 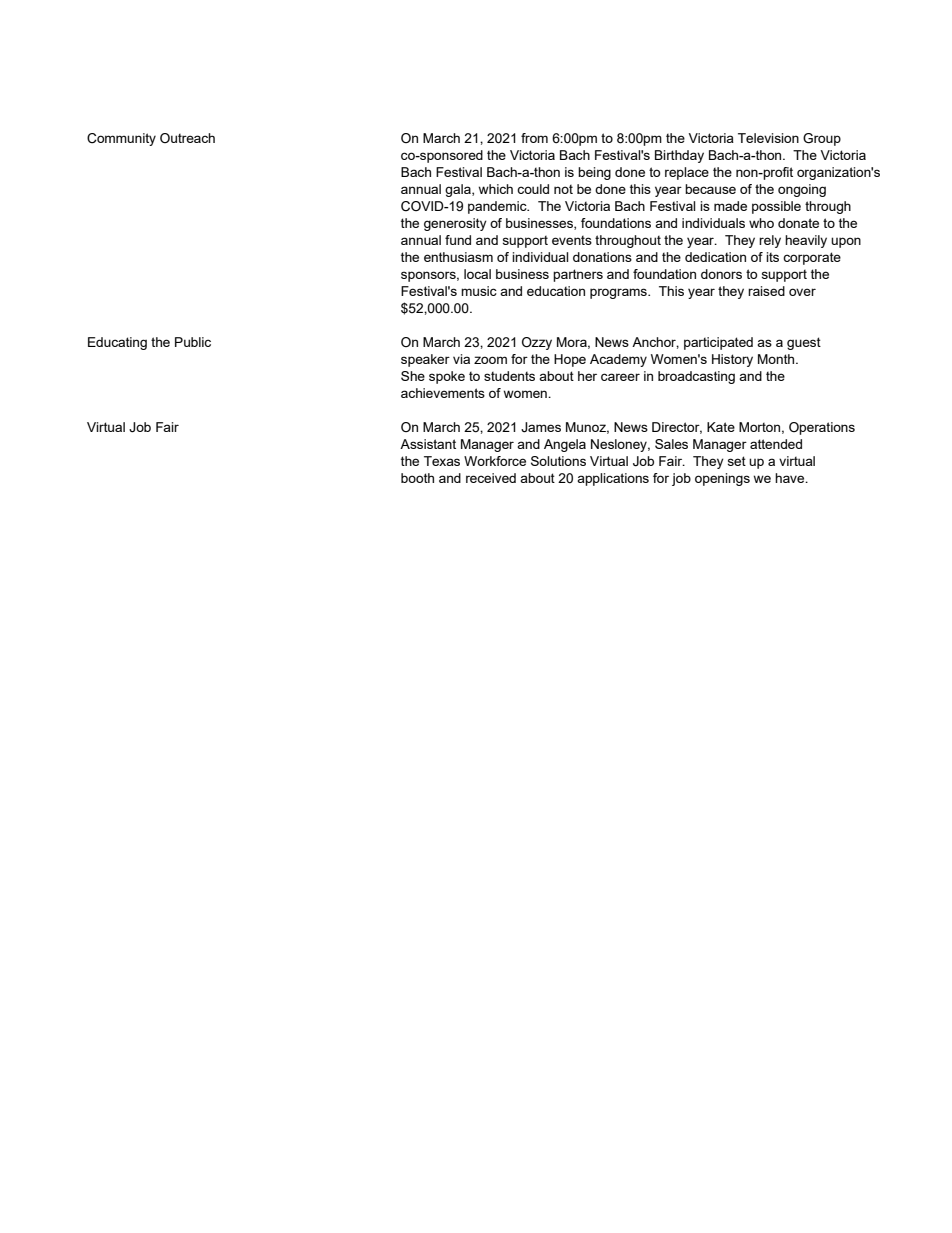 I want to click on Television, so click(x=768, y=138).
